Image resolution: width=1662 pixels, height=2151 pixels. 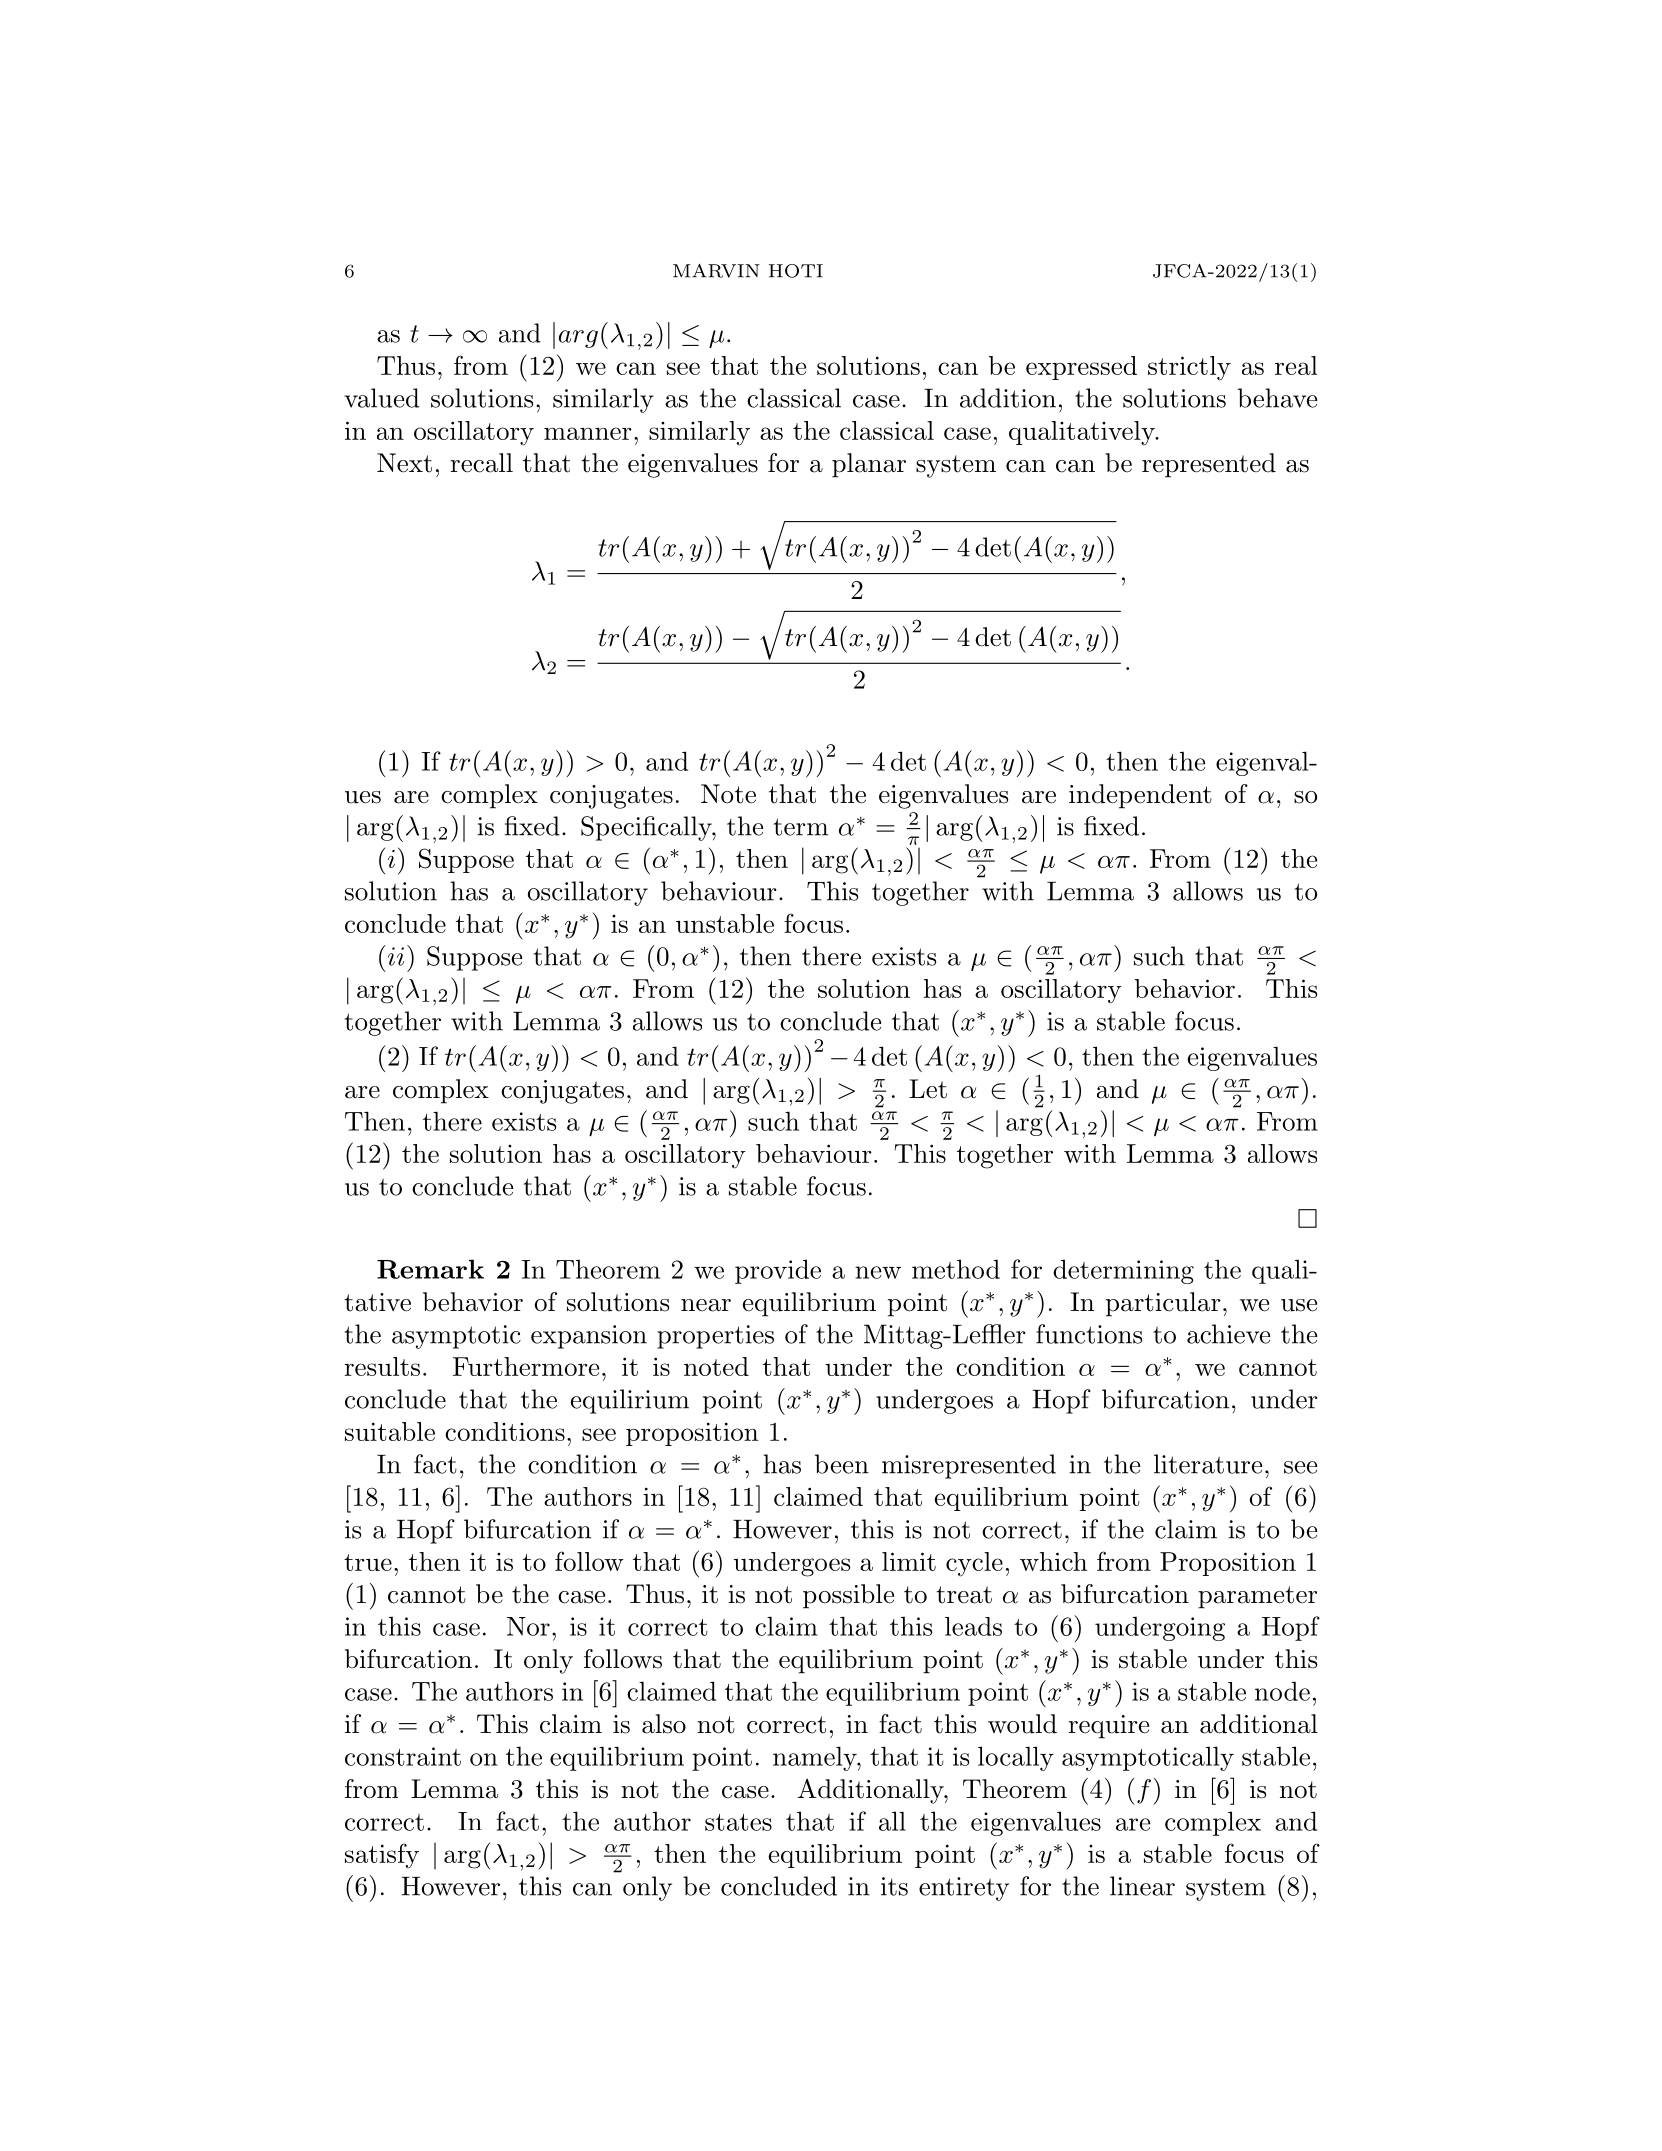 What do you see at coordinates (1228, 1334) in the screenshot?
I see `achieve` at bounding box center [1228, 1334].
